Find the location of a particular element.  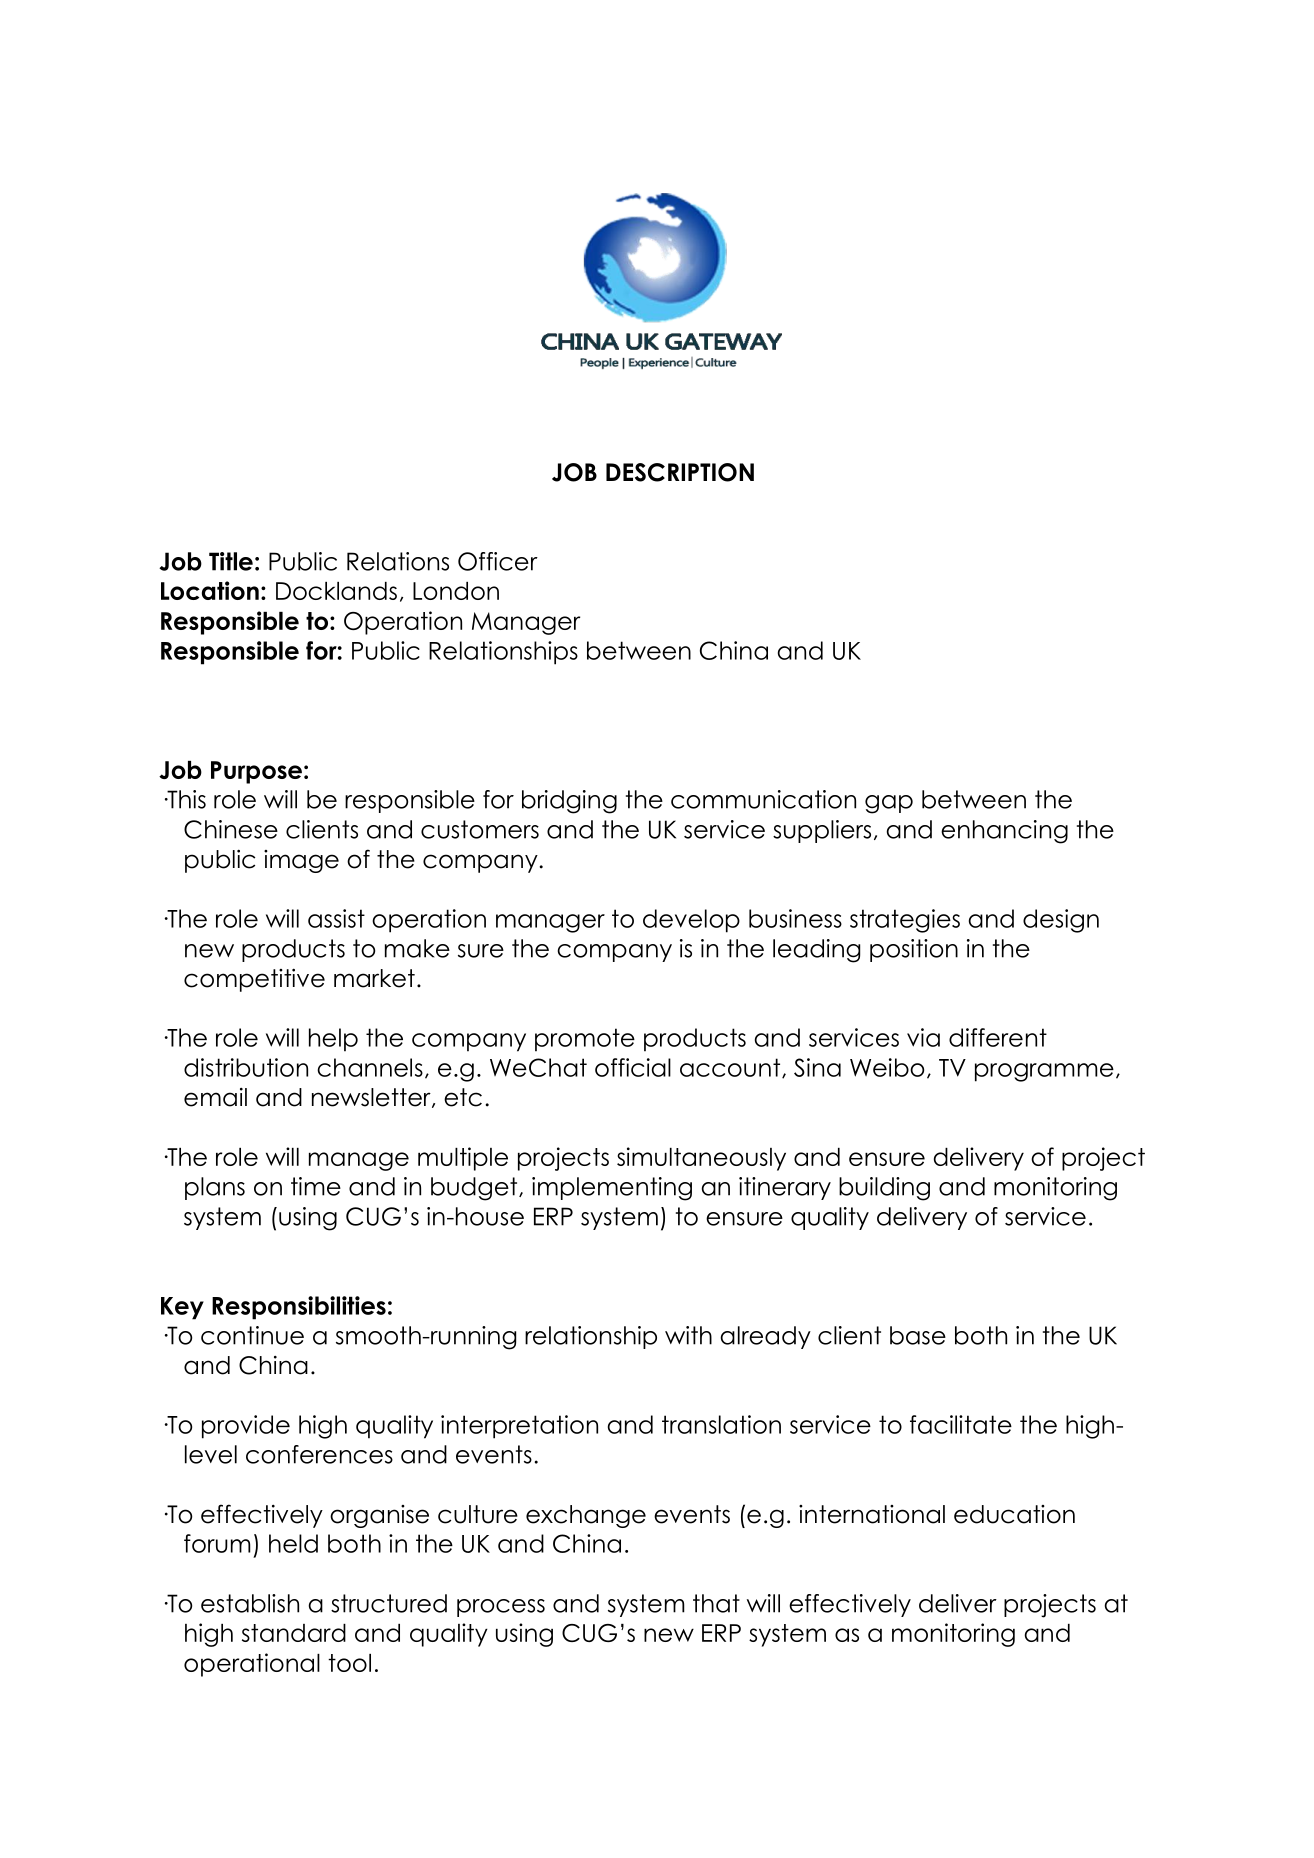

official is located at coordinates (633, 1067).
